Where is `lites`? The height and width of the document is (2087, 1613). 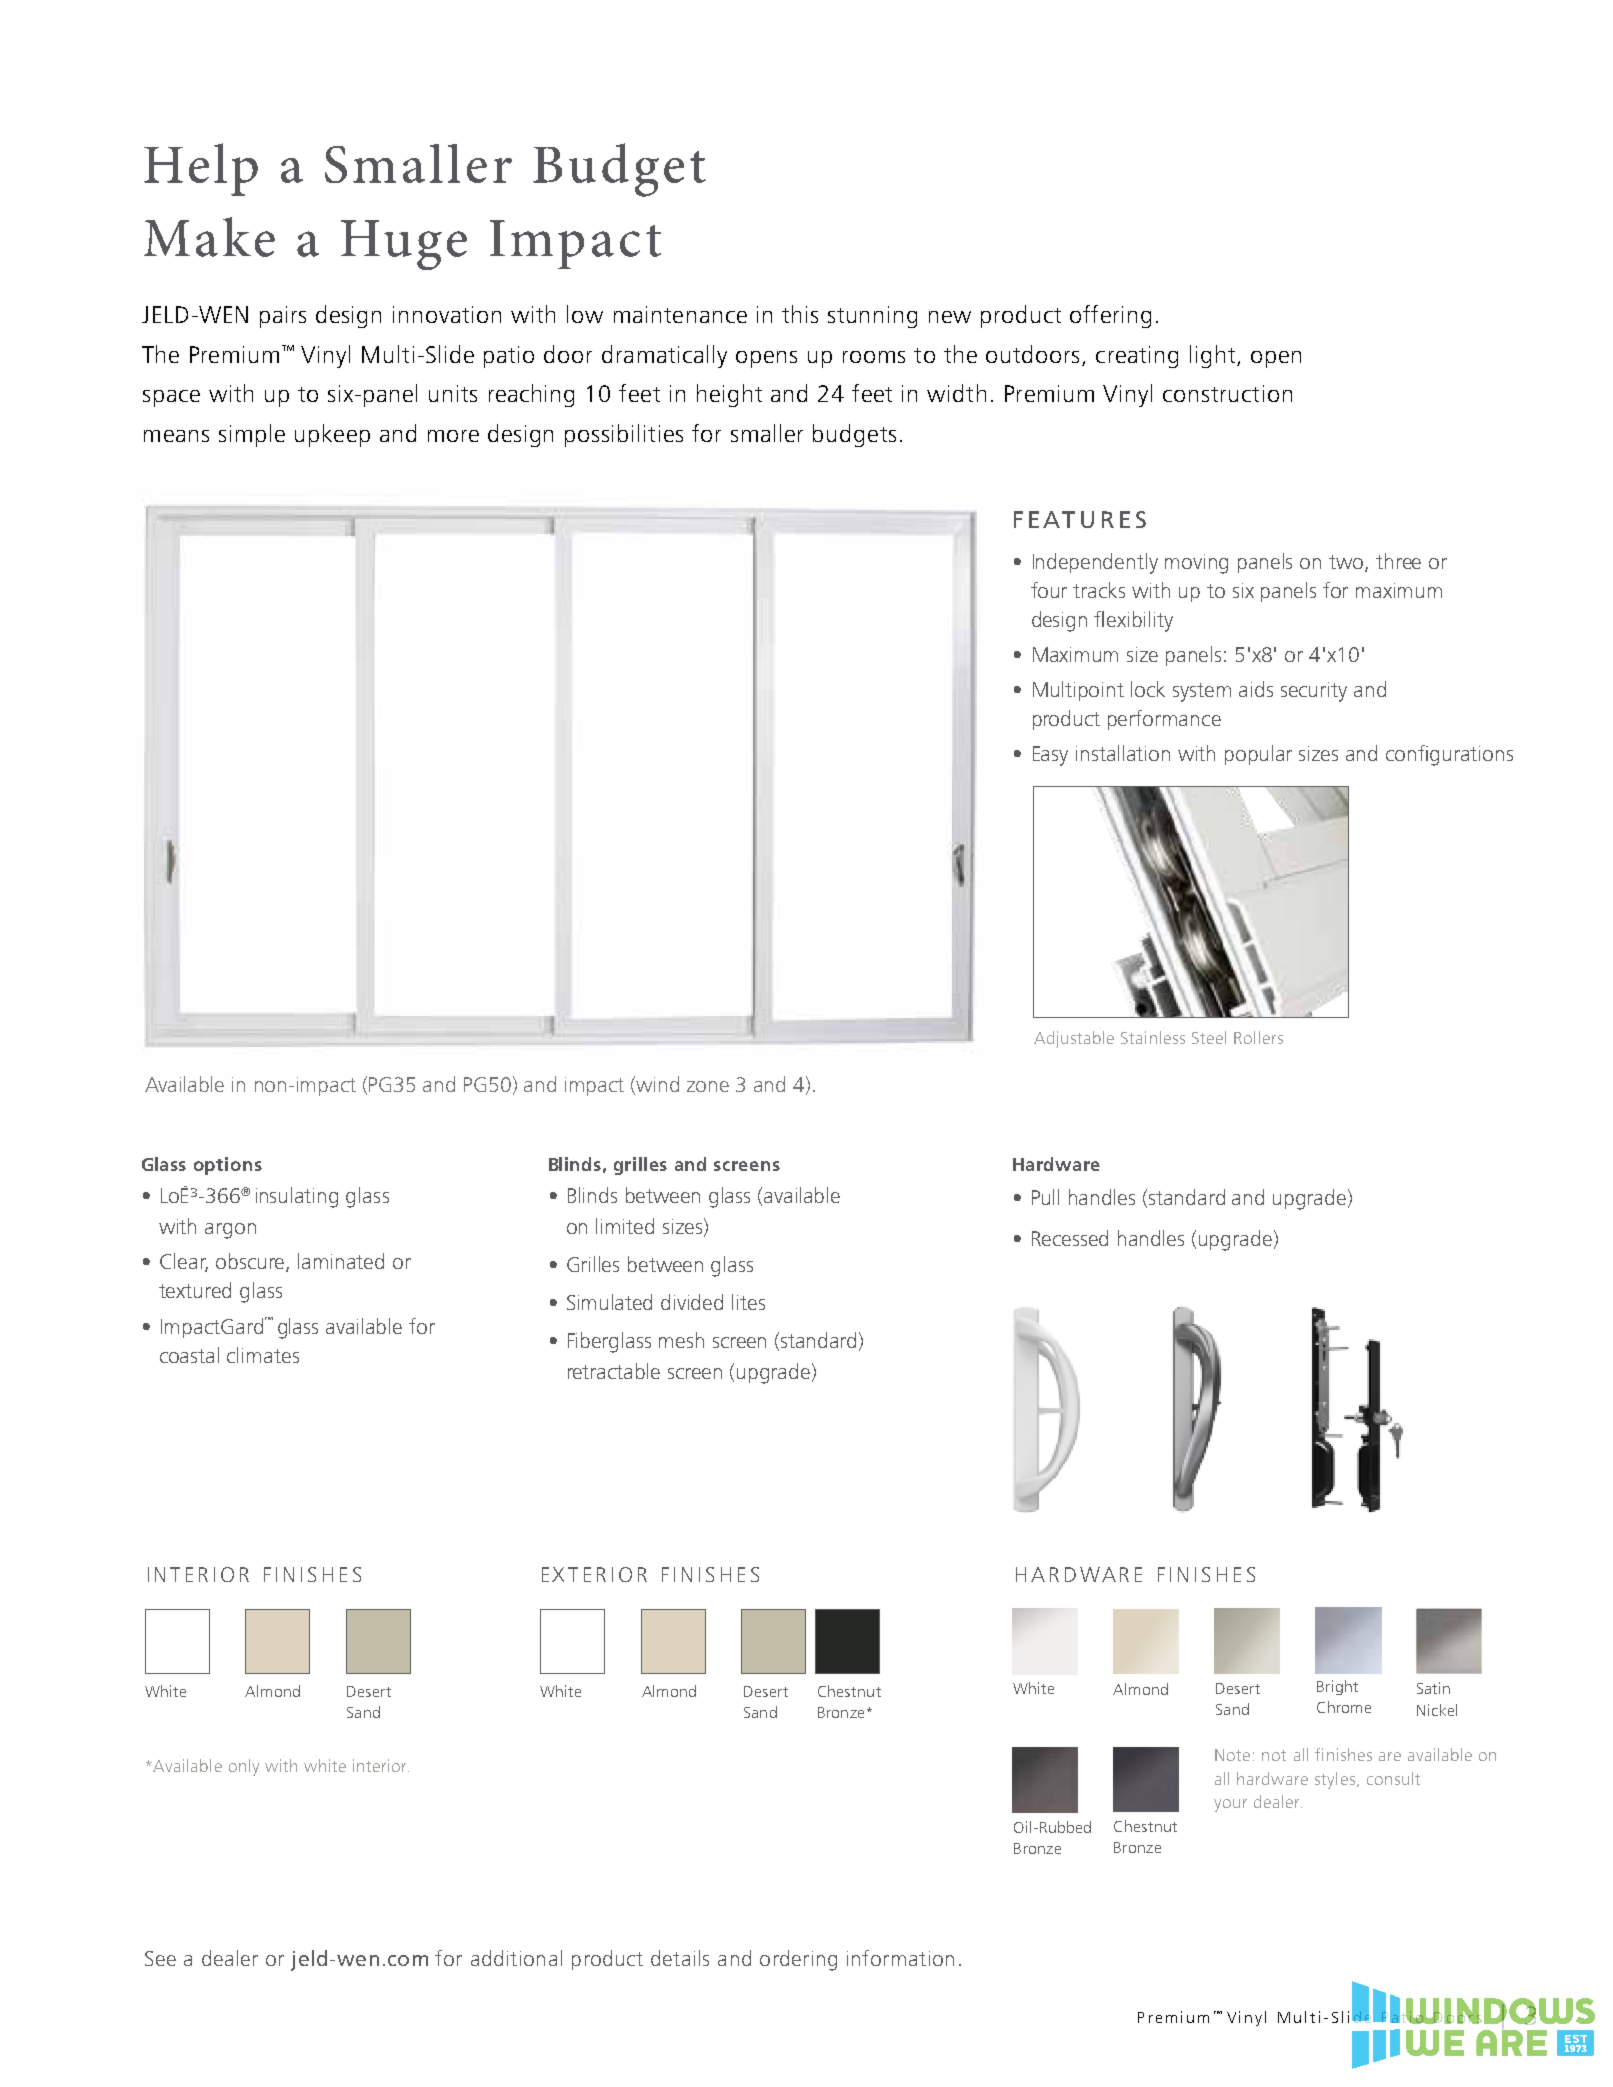
lites is located at coordinates (748, 1302).
